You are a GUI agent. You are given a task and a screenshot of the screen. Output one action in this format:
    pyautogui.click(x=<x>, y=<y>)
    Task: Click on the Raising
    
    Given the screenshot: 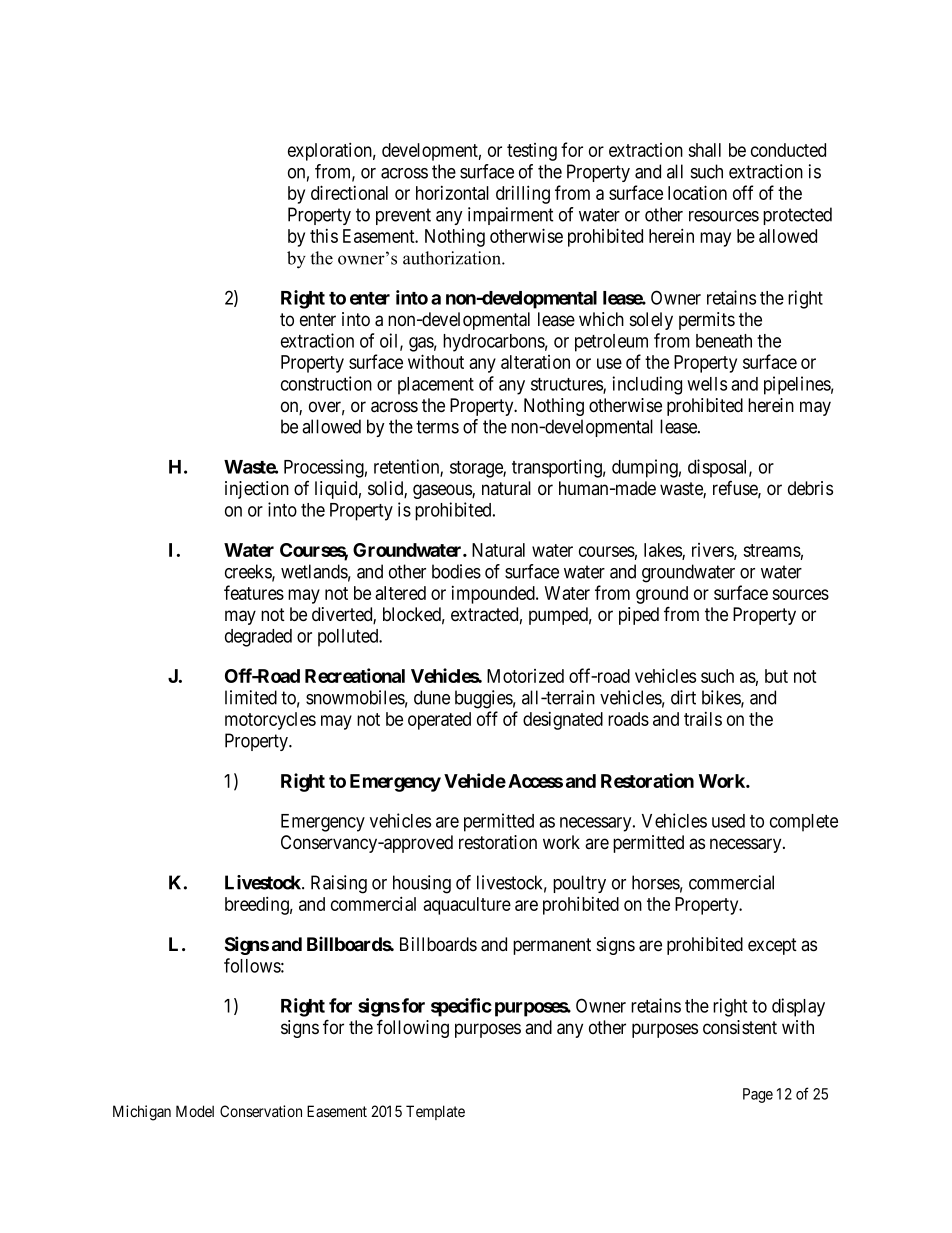 What is the action you would take?
    pyautogui.click(x=339, y=884)
